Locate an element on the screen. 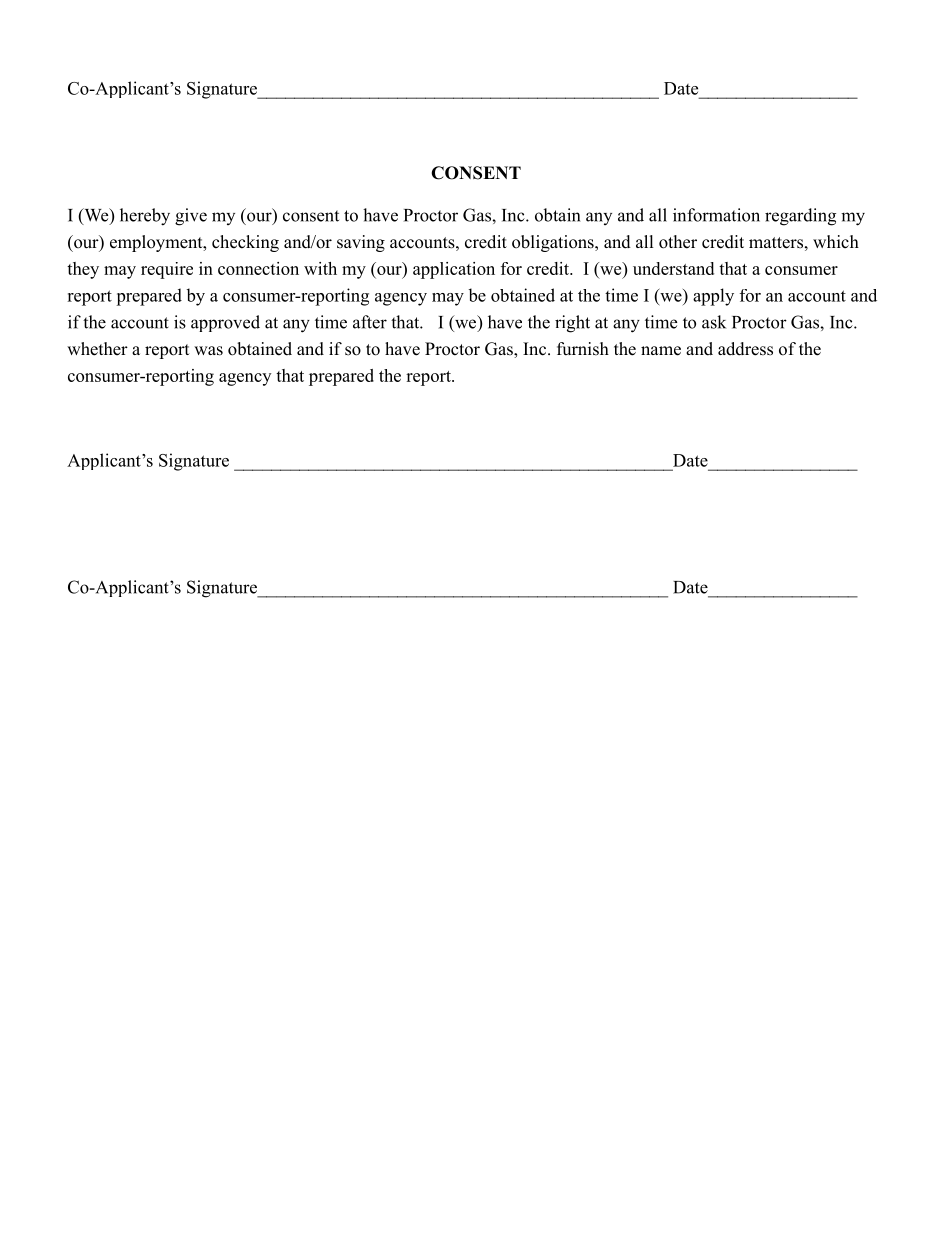 This screenshot has width=952, height=1233. address is located at coordinates (745, 349).
